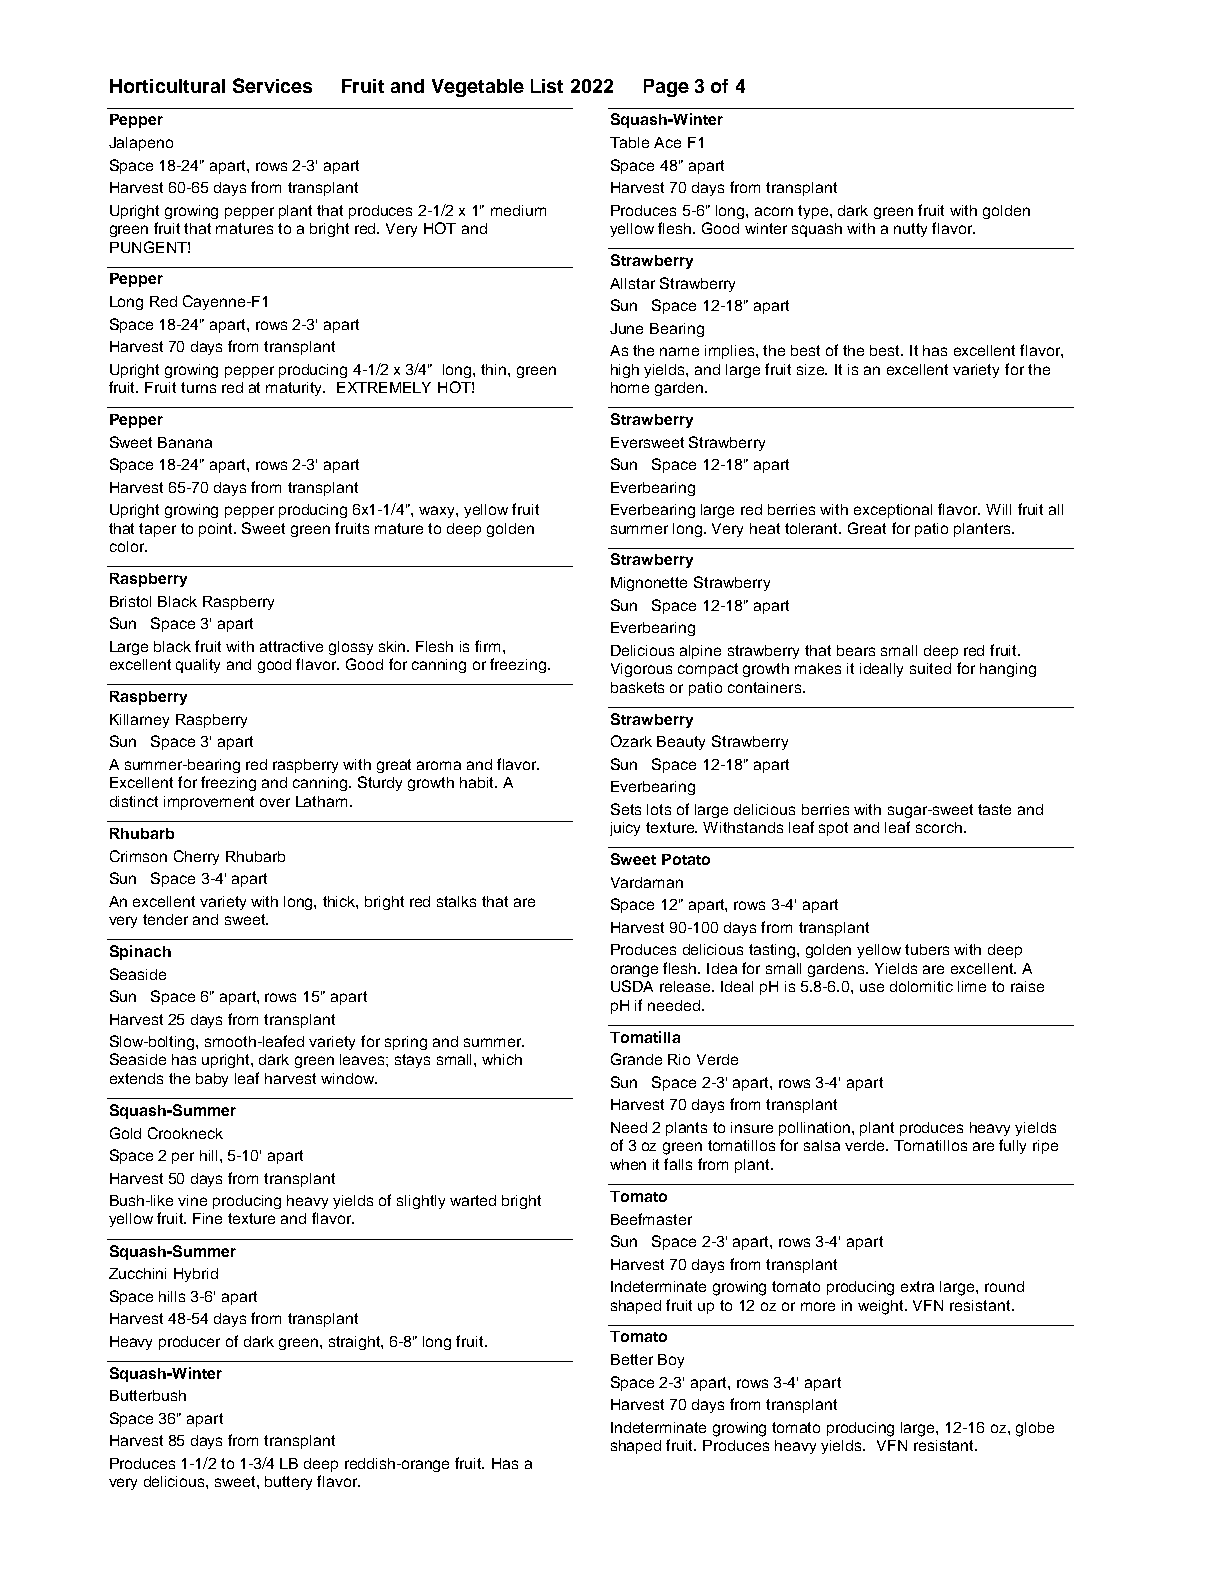 Image resolution: width=1222 pixels, height=1582 pixels. Describe the element at coordinates (1035, 1429) in the screenshot. I see `globe` at that location.
